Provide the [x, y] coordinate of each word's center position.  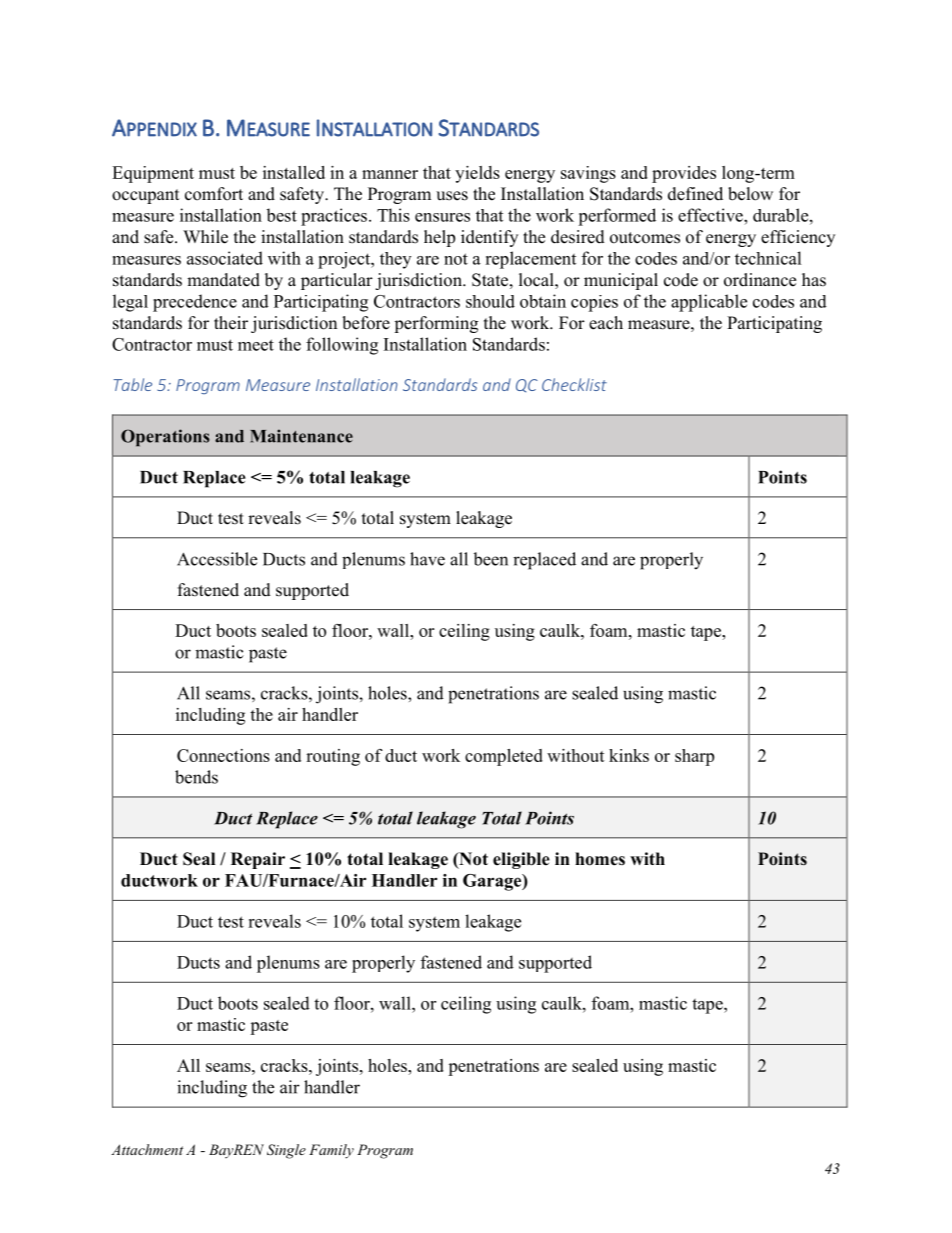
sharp [694, 757]
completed [504, 757]
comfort [214, 194]
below [750, 194]
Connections [223, 755]
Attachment [147, 1149]
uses [452, 196]
